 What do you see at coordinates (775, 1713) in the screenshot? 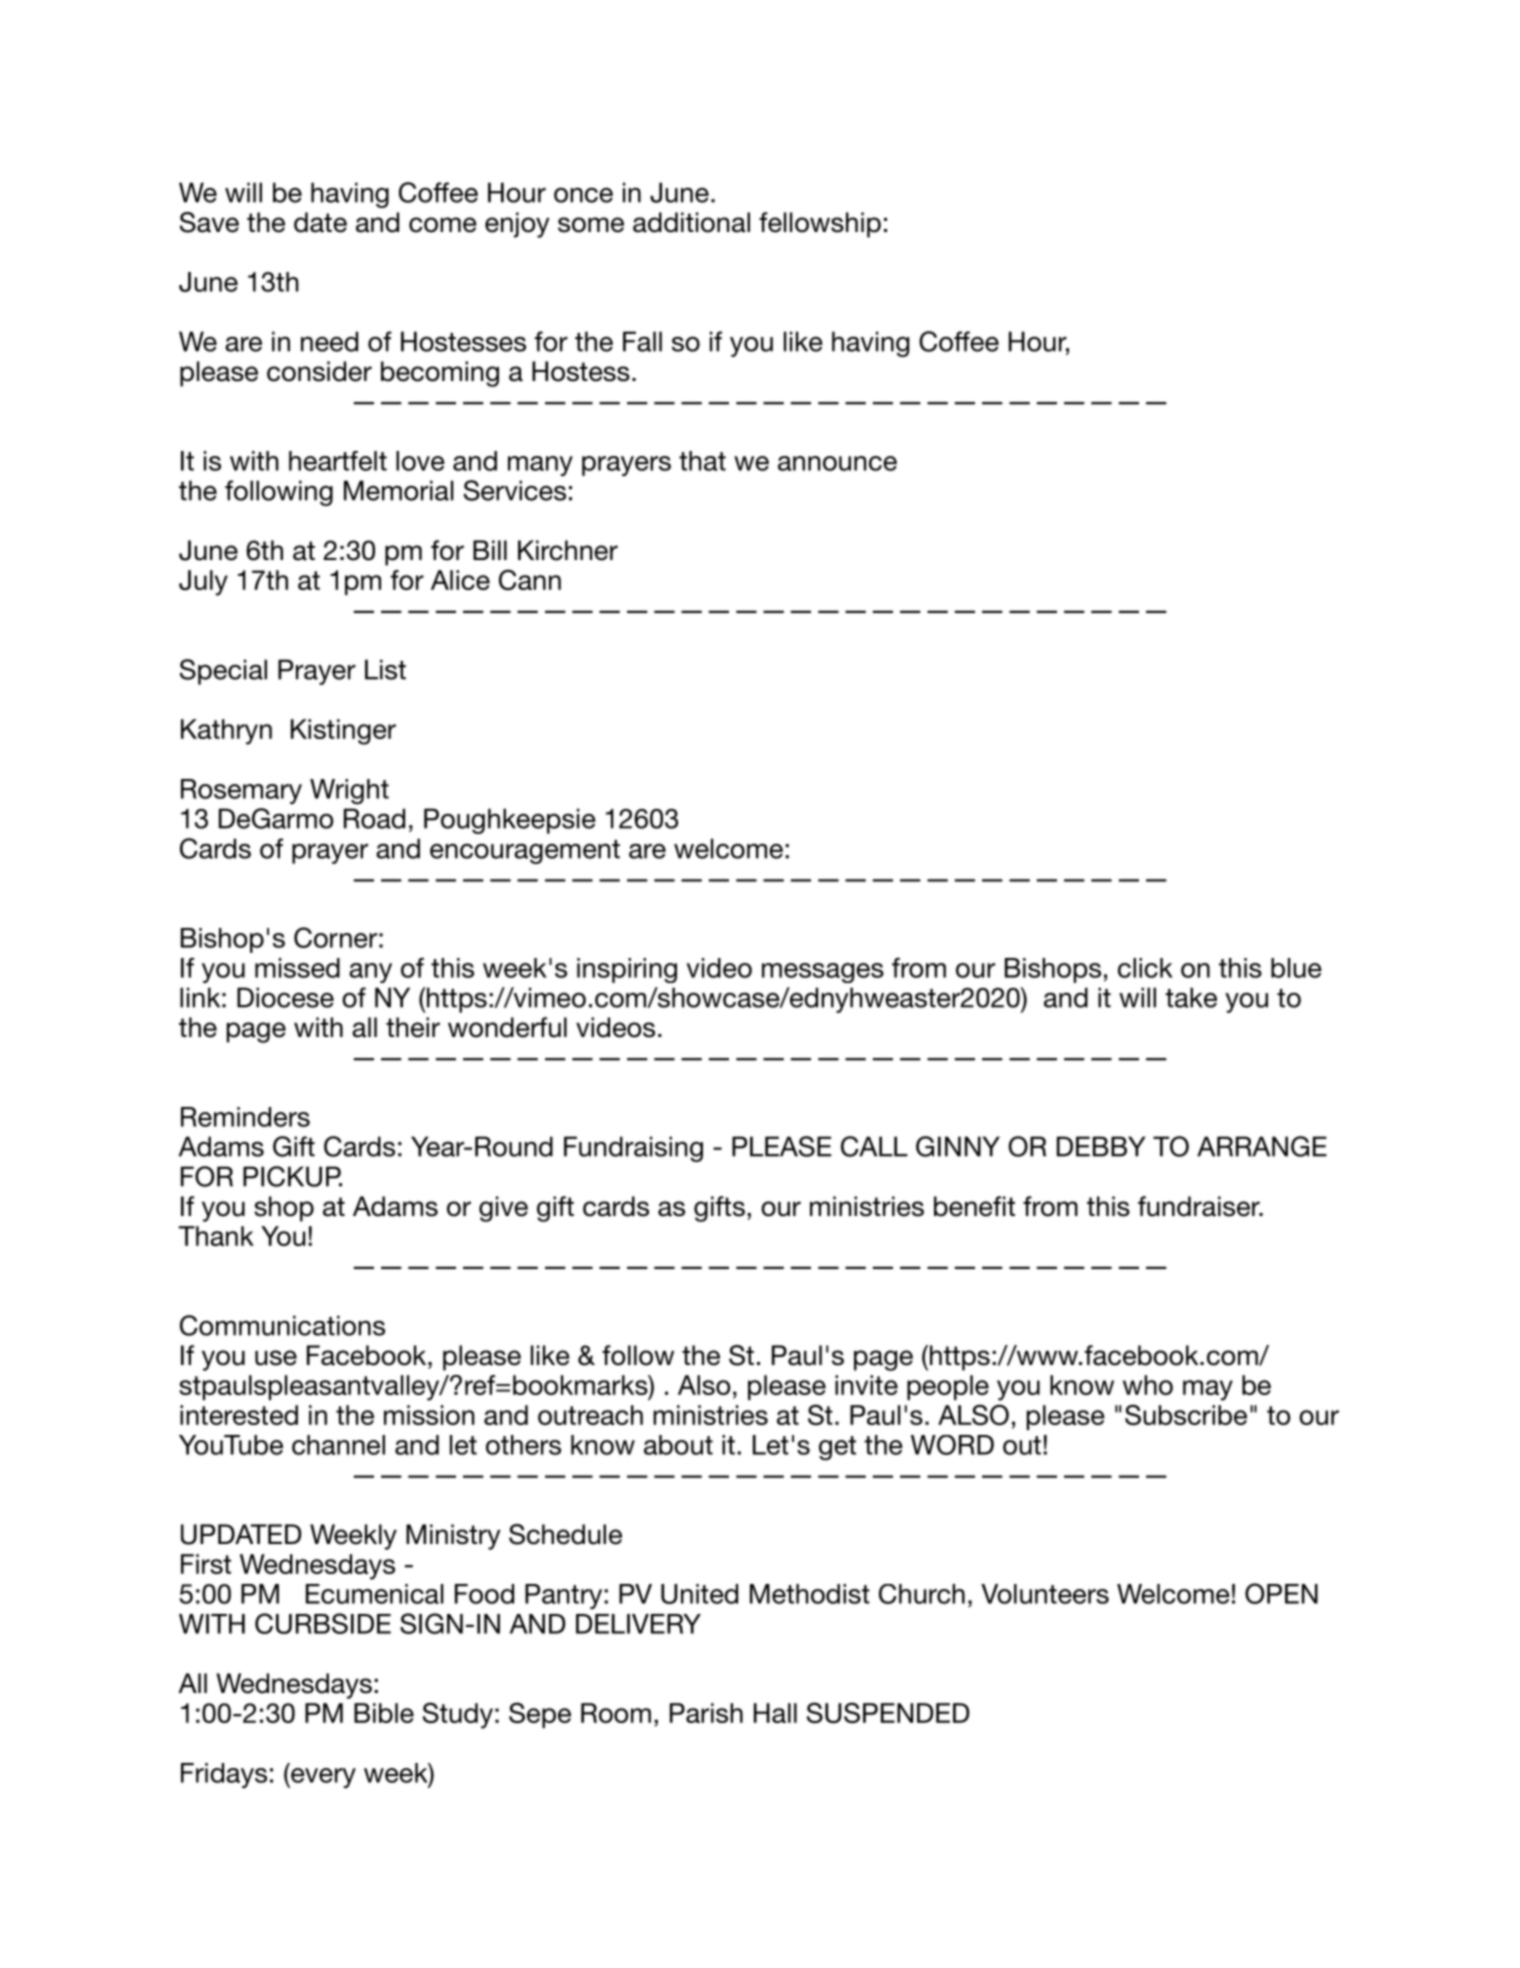
I see `Hall` at bounding box center [775, 1713].
